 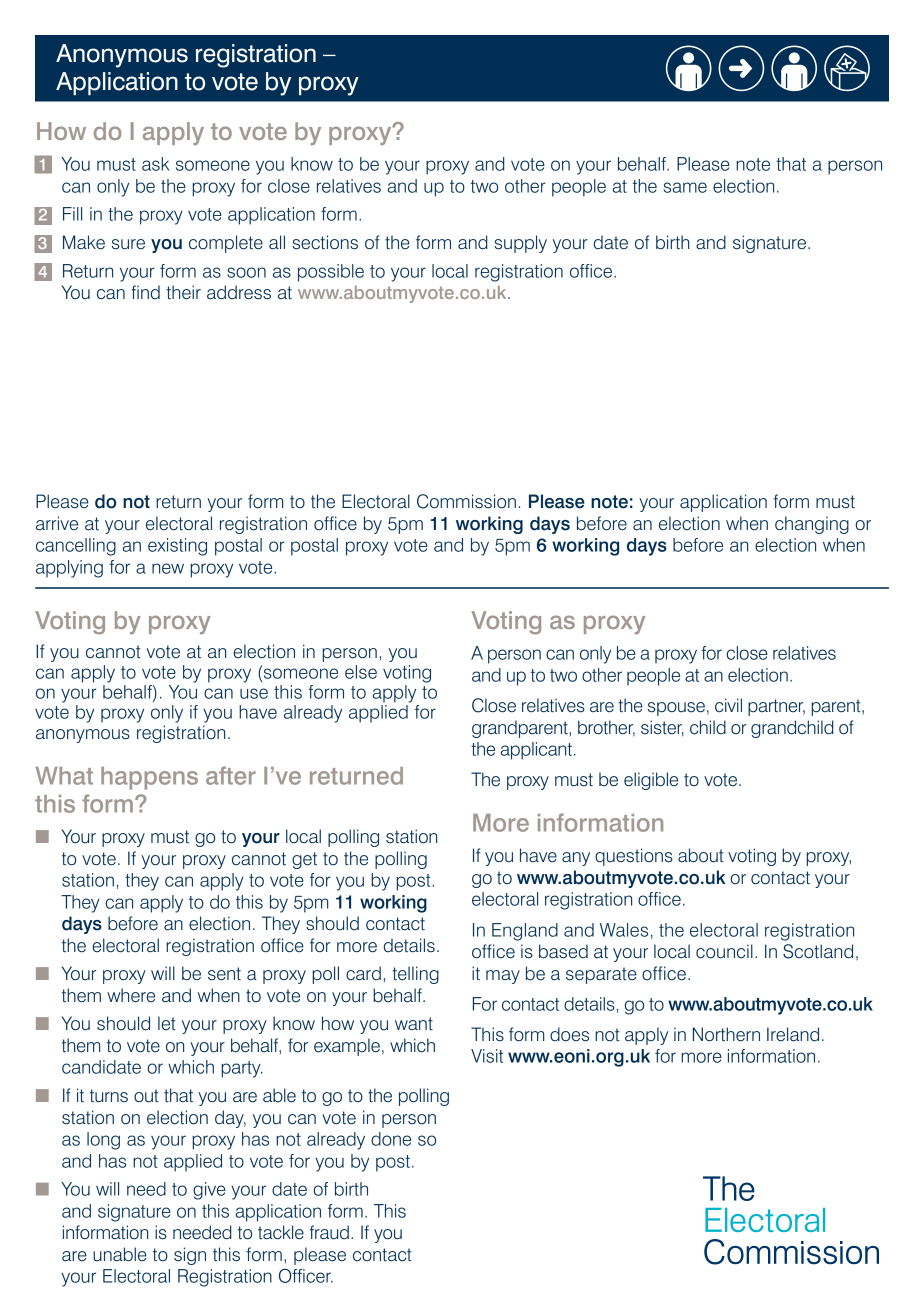 What do you see at coordinates (149, 778) in the screenshot?
I see `happens` at bounding box center [149, 778].
